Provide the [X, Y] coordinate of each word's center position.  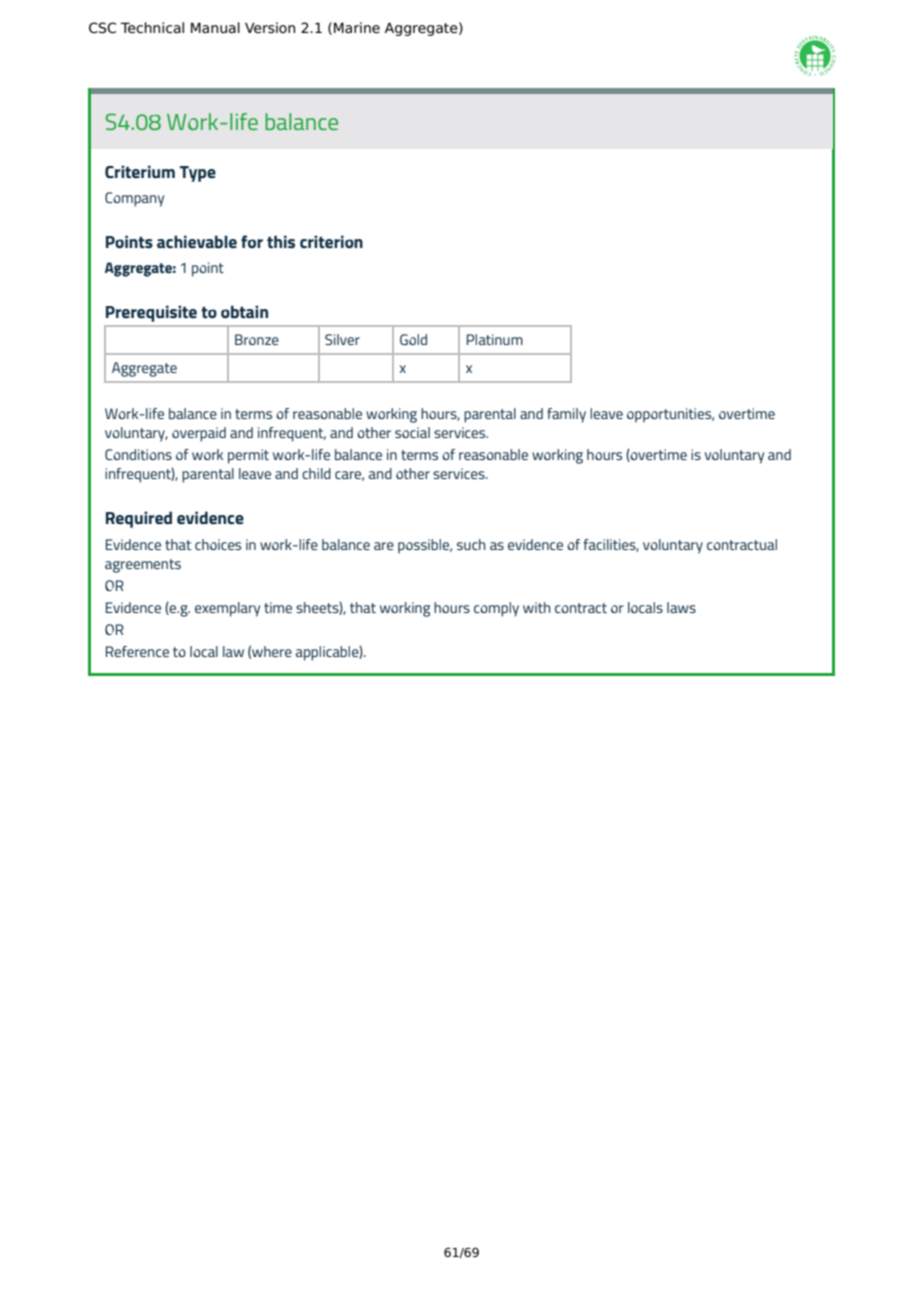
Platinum [495, 339]
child [316, 473]
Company [134, 199]
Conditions [138, 454]
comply [496, 609]
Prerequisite [151, 313]
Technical [152, 28]
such [471, 544]
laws [681, 607]
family [566, 415]
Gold [413, 339]
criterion [331, 242]
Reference [137, 651]
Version [270, 28]
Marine [357, 28]
